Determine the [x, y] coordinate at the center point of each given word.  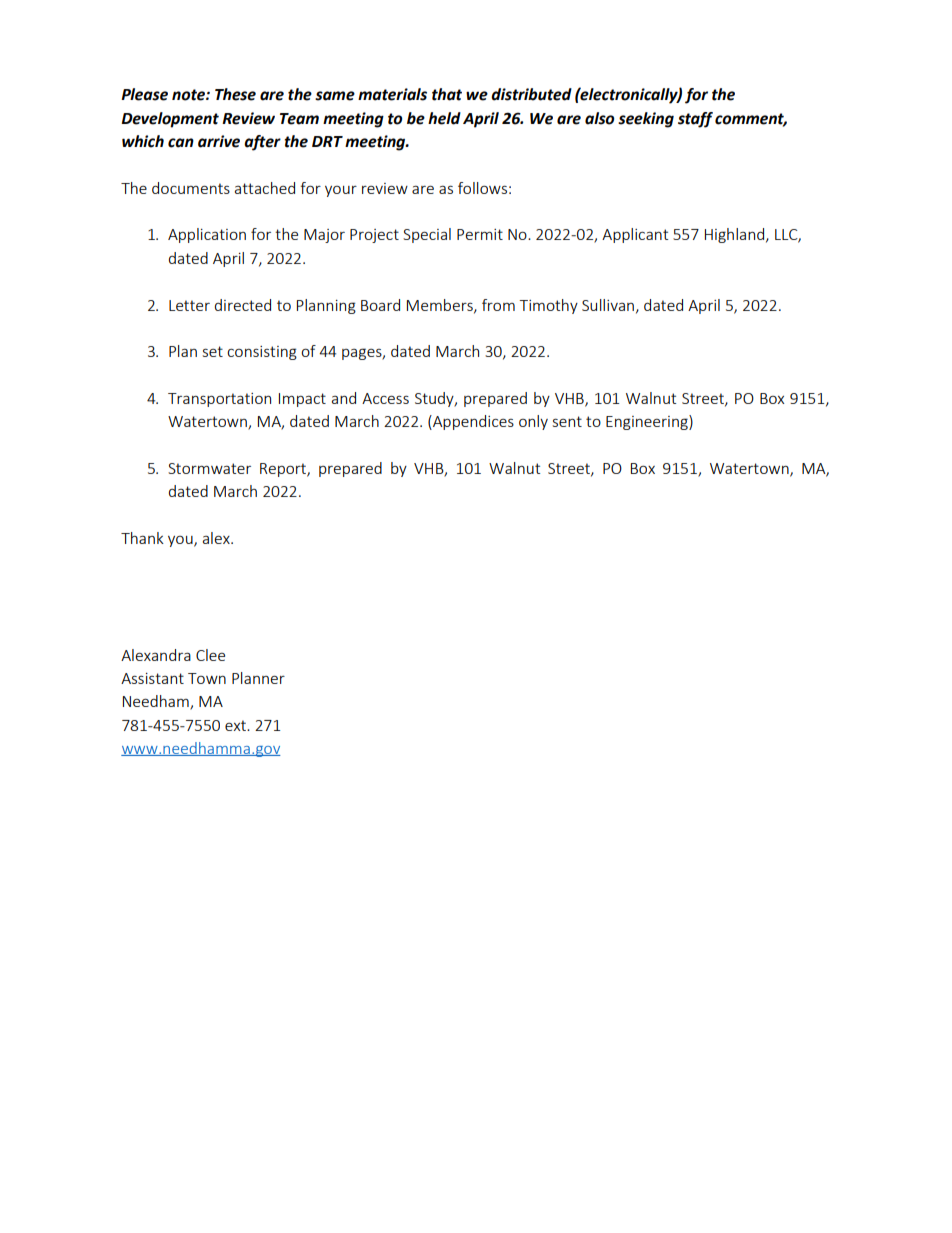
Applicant [635, 235]
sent [567, 421]
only [533, 422]
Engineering [648, 422]
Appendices [472, 422]
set [213, 351]
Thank [142, 538]
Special [427, 235]
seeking [646, 120]
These [235, 94]
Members [441, 306]
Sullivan [608, 305]
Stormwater [209, 468]
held [444, 118]
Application [207, 235]
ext [236, 725]
